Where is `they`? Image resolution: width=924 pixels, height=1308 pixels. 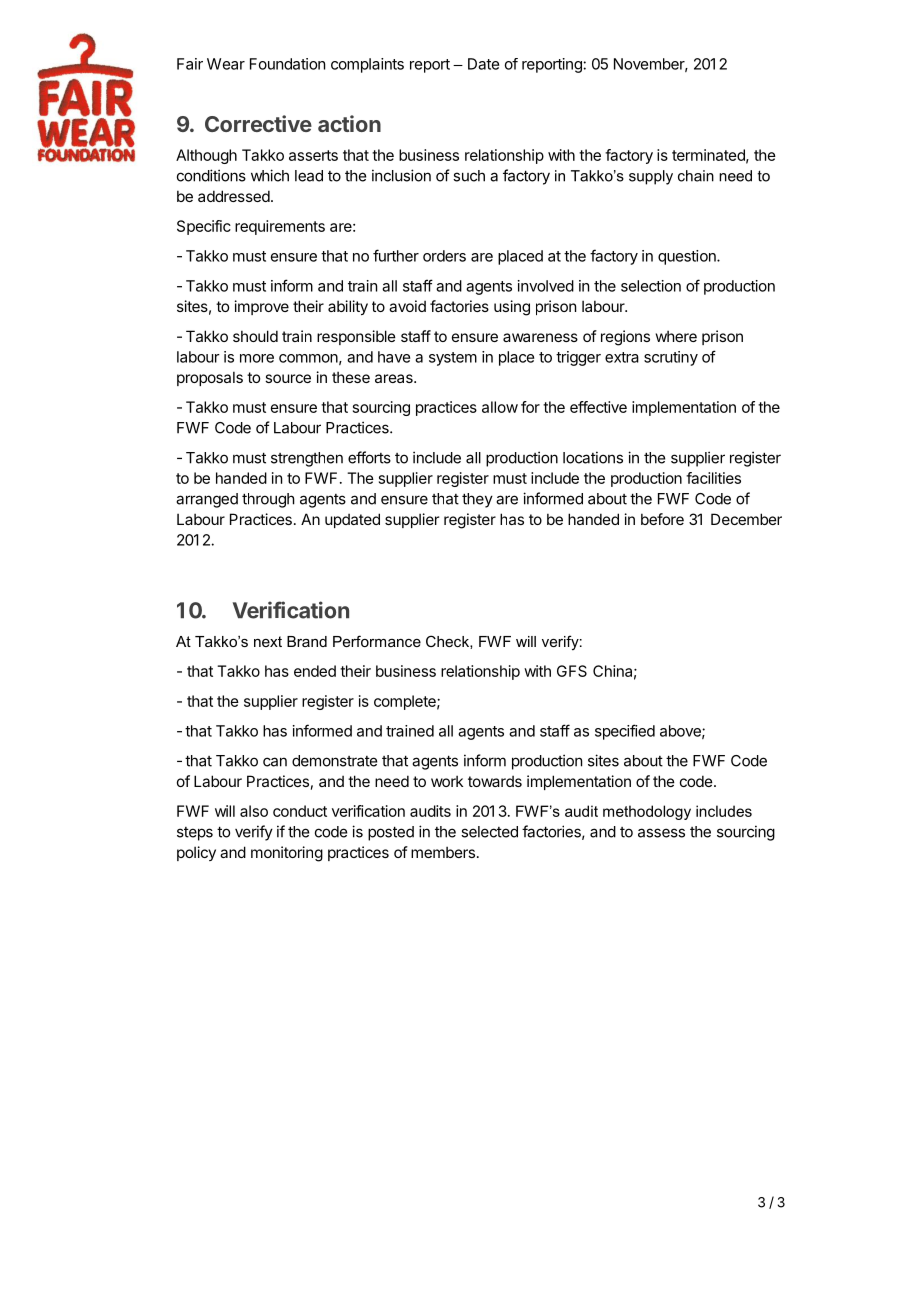 they is located at coordinates (477, 500).
